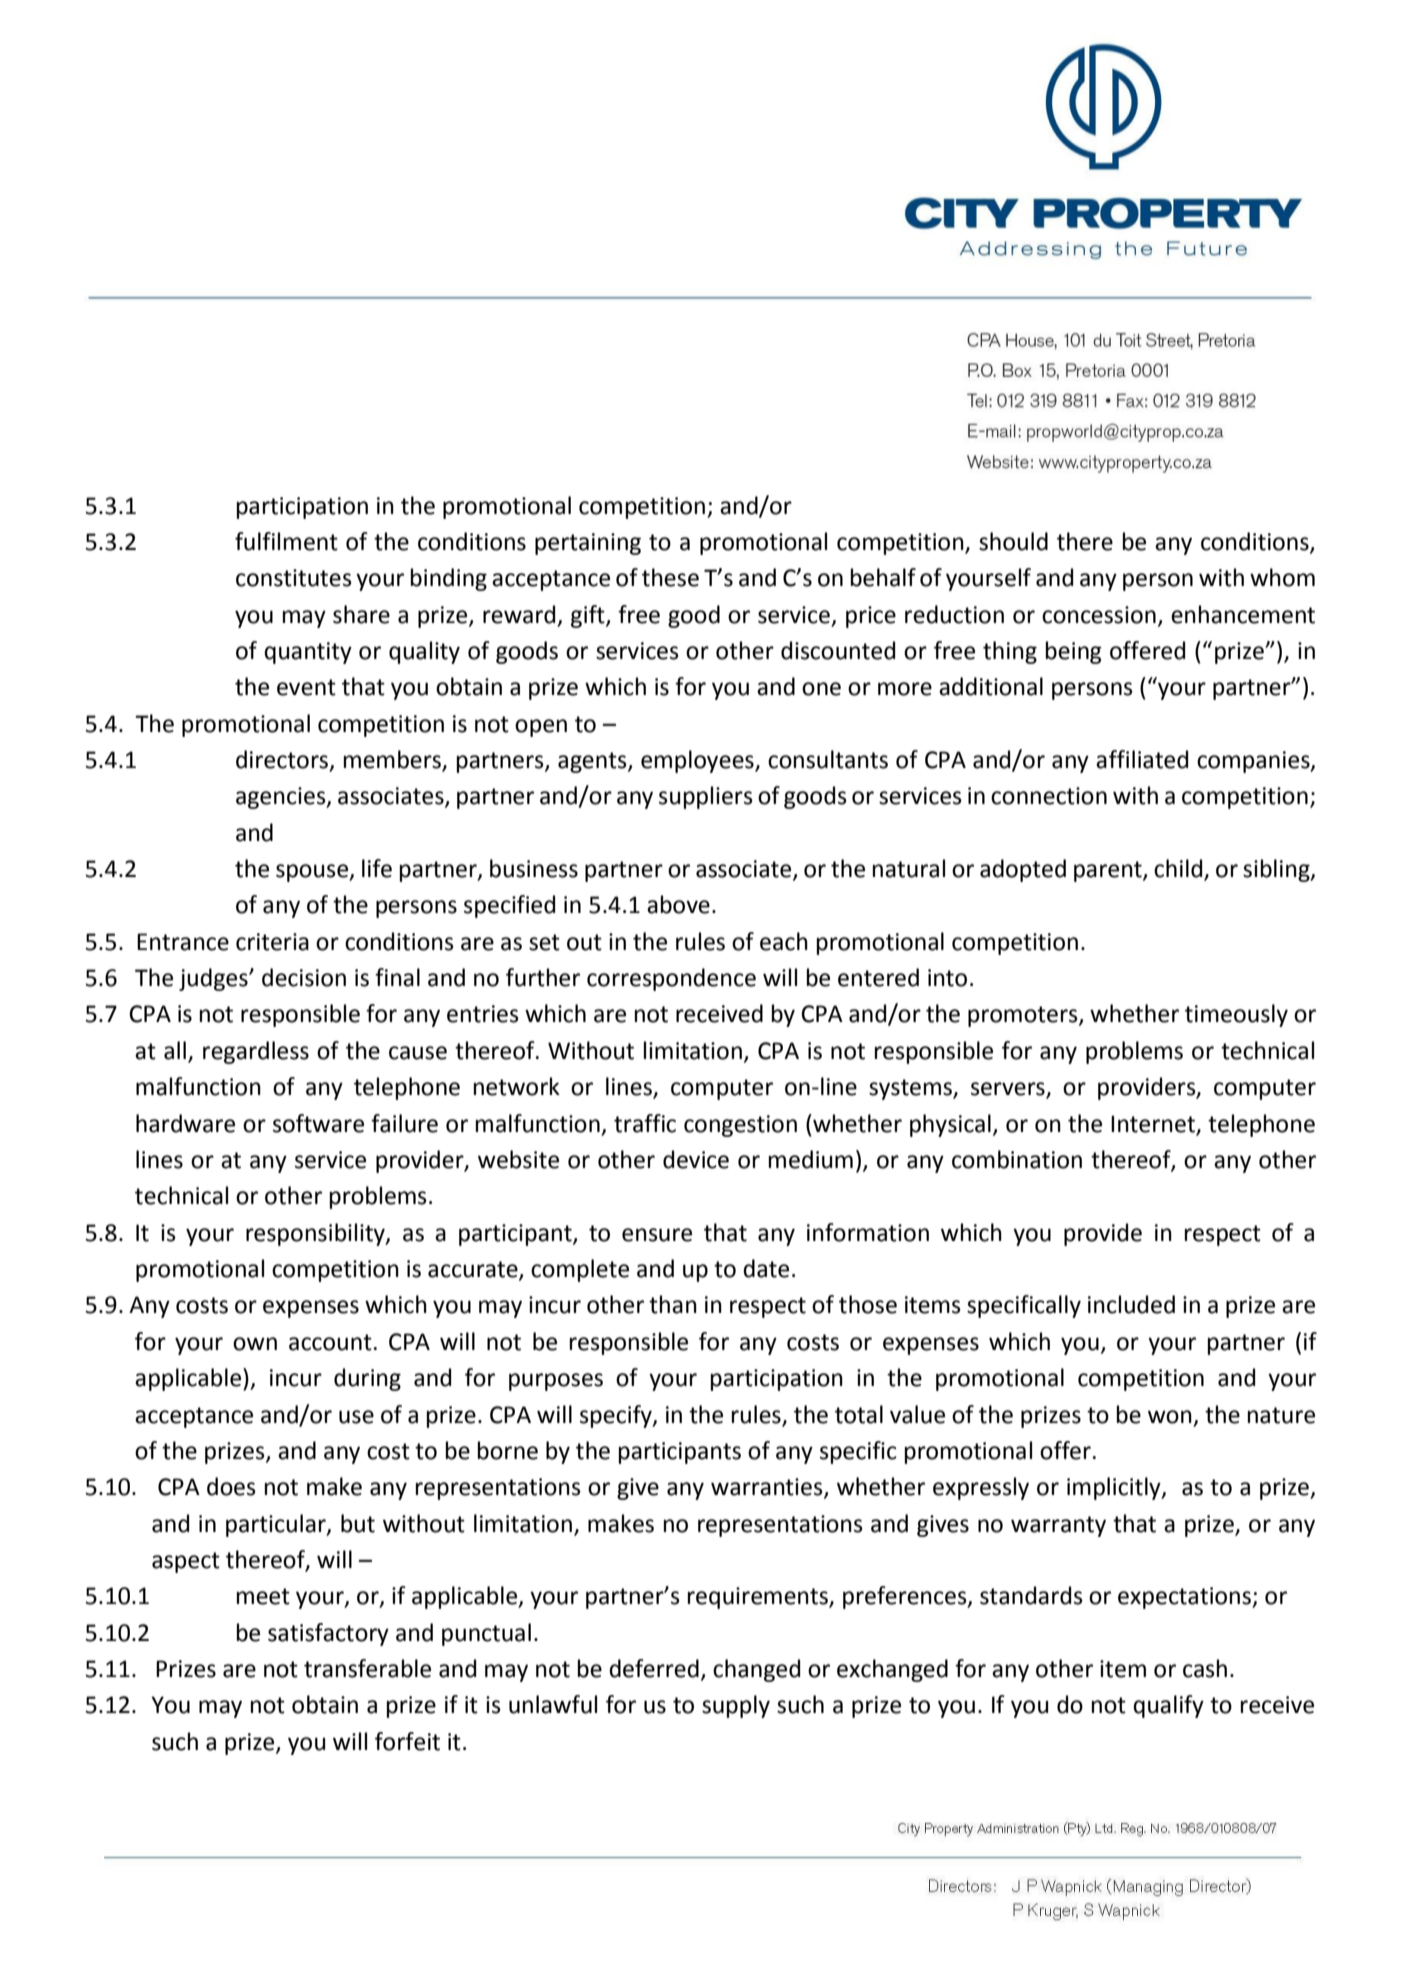 This image has height=1982, width=1401. What do you see at coordinates (1153, 1124) in the image?
I see `Internet` at bounding box center [1153, 1124].
